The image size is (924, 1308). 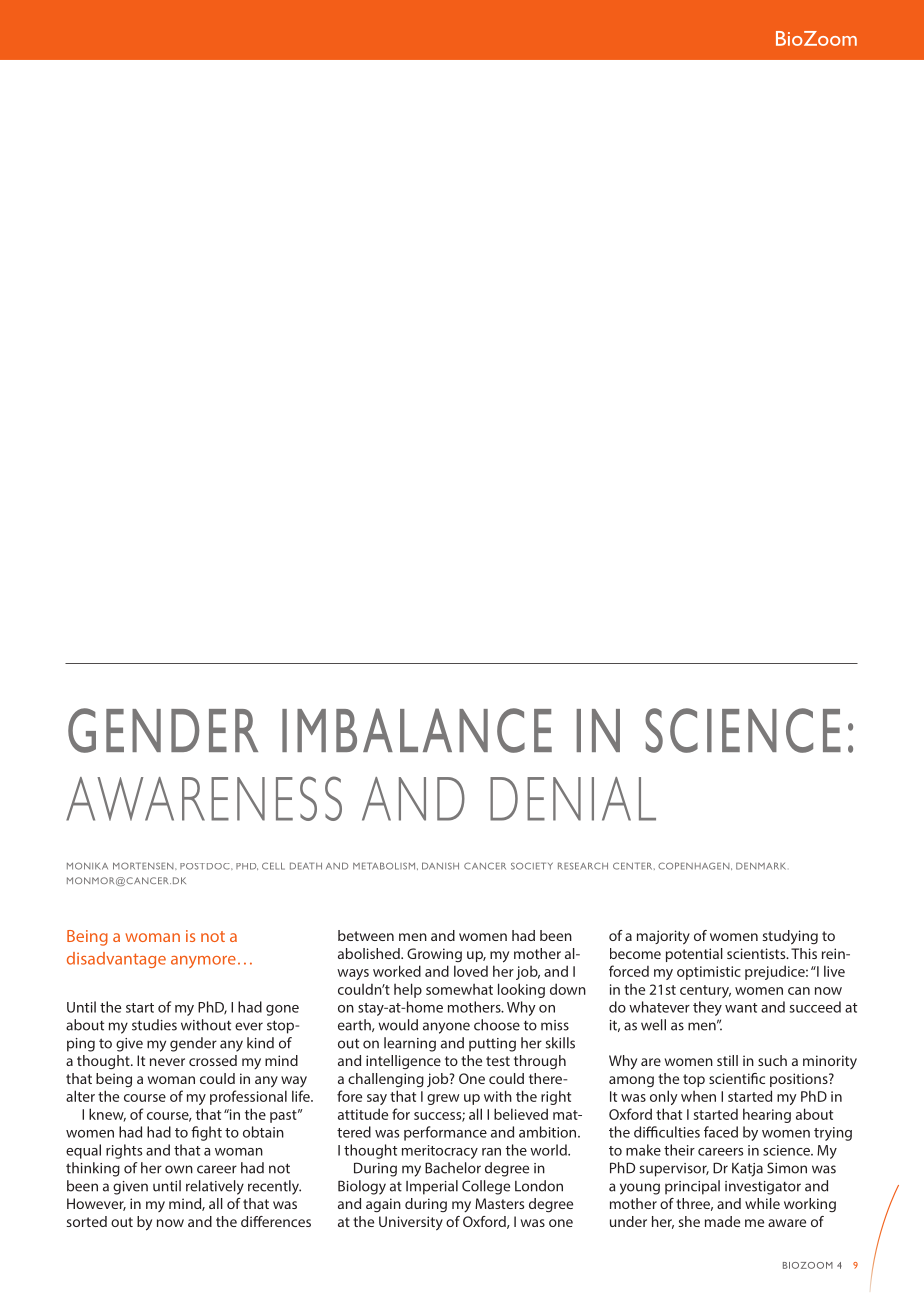 I want to click on MONIKA, so click(x=87, y=866).
